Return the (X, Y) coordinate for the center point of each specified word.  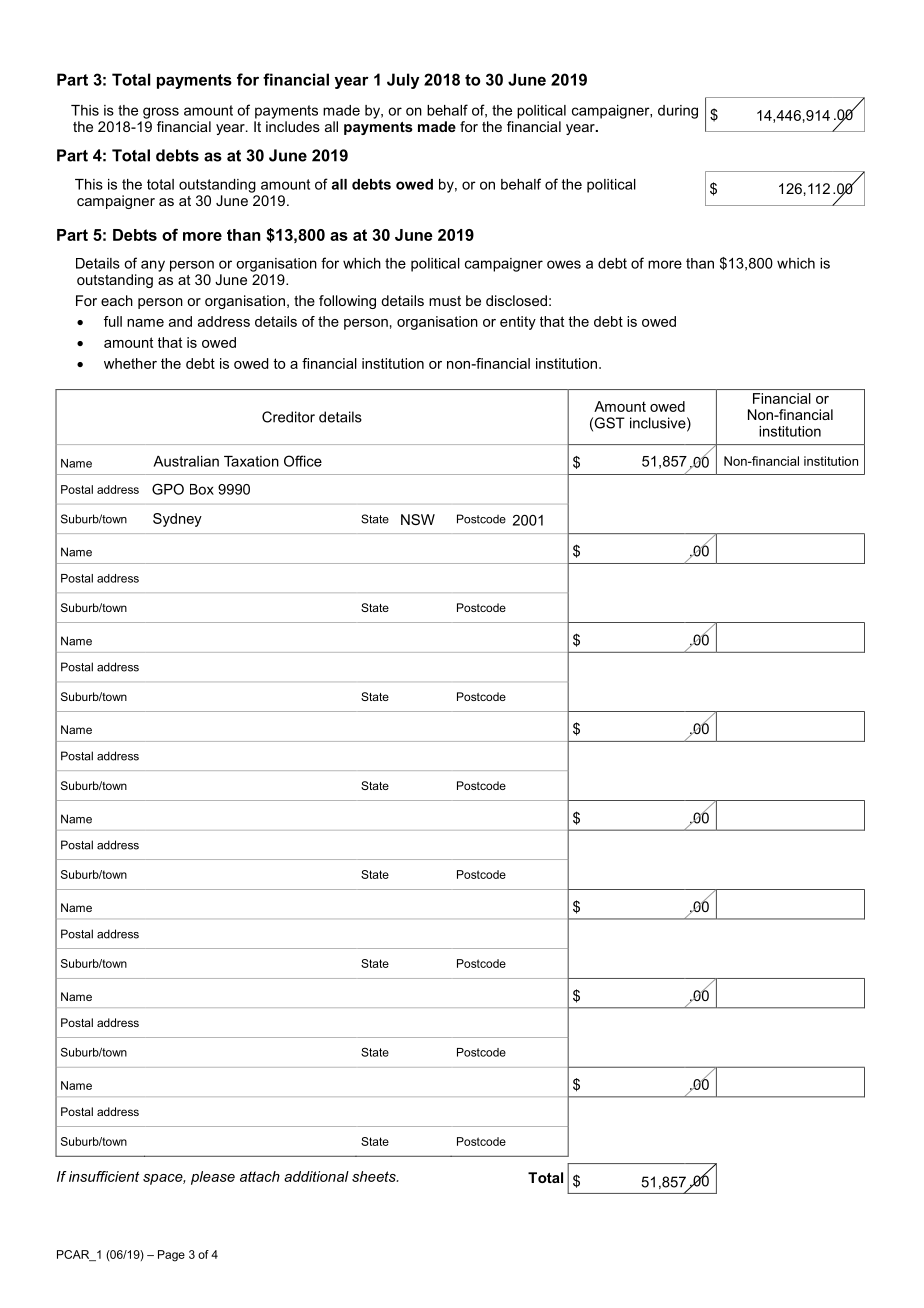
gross (161, 113)
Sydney (177, 520)
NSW (418, 519)
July (403, 81)
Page (171, 1256)
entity (518, 323)
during (678, 112)
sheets (375, 1176)
